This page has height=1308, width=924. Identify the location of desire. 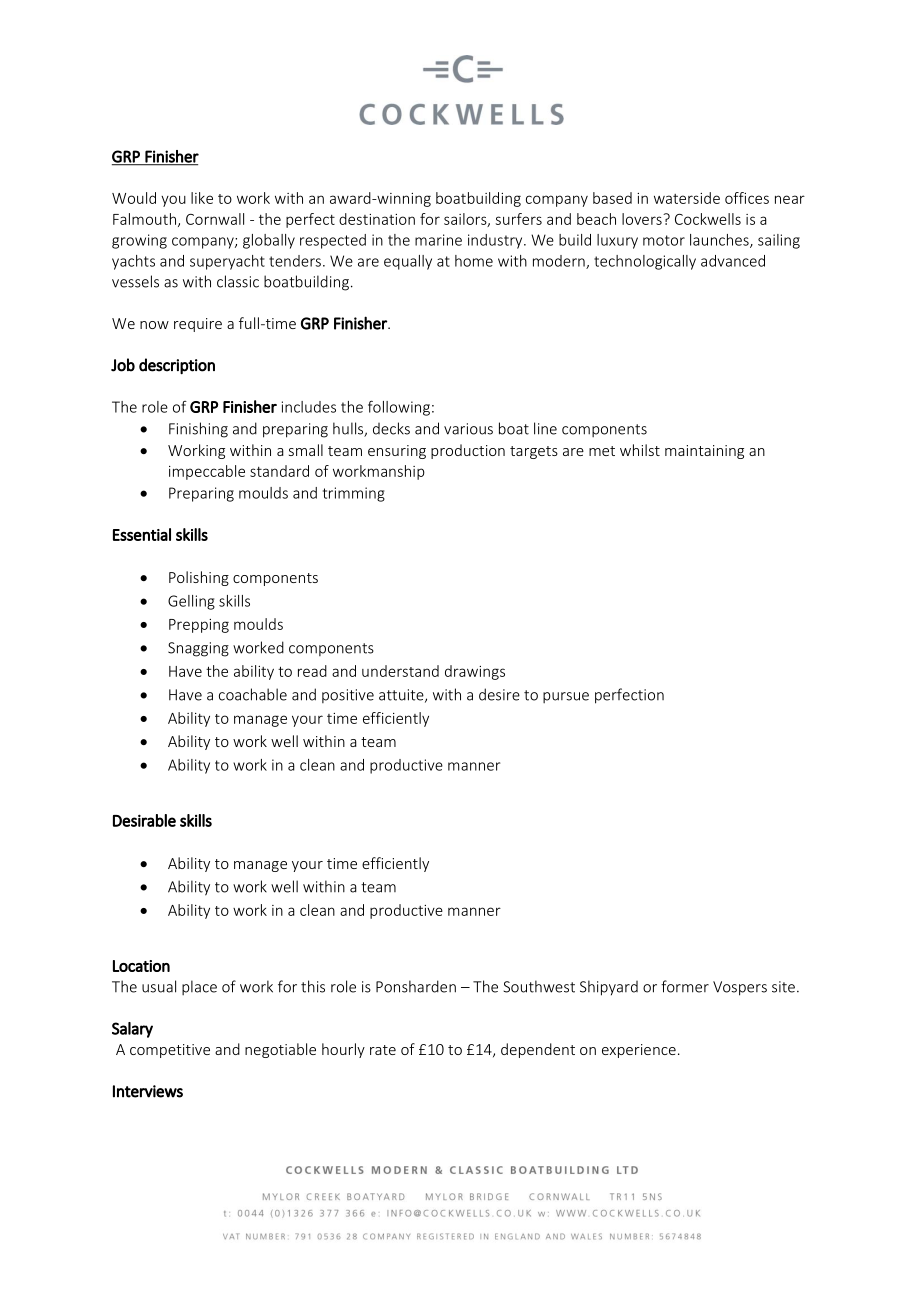
(499, 694).
